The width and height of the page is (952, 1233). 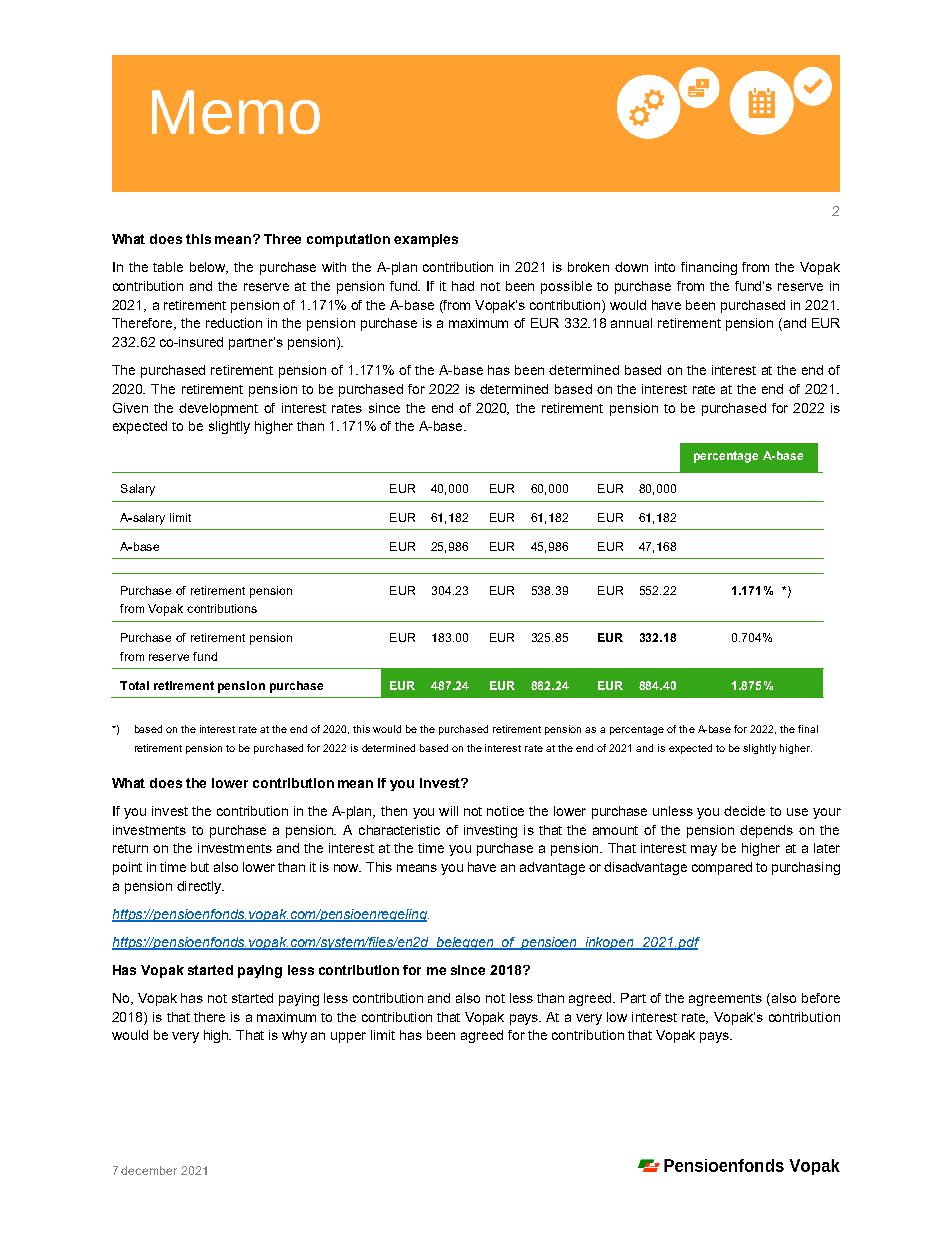 What do you see at coordinates (665, 267) in the page?
I see `into` at bounding box center [665, 267].
